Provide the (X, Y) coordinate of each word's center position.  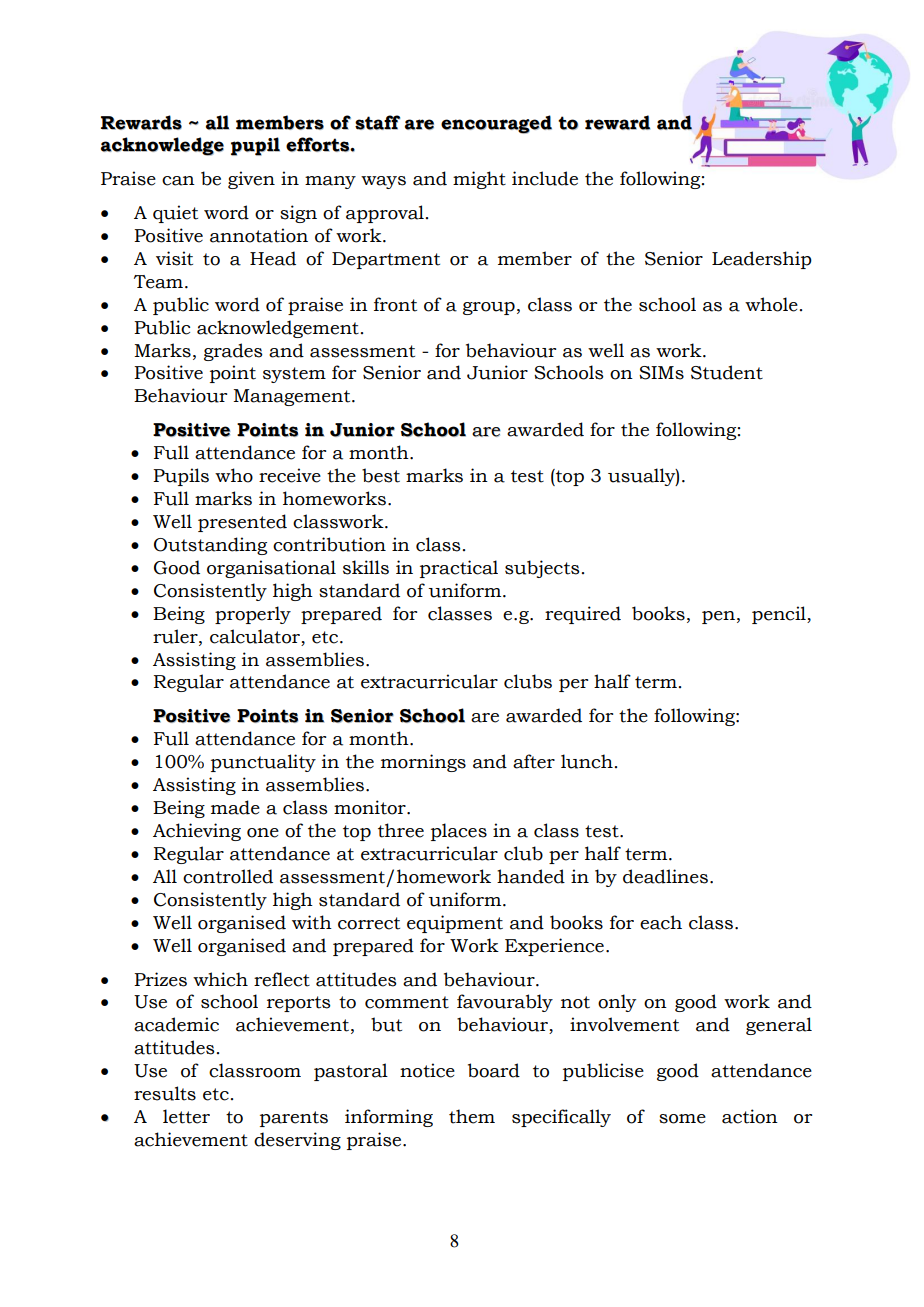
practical (459, 569)
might (479, 180)
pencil (780, 615)
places (459, 832)
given (251, 180)
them (472, 1116)
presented (242, 523)
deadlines (667, 876)
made (235, 807)
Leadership (762, 260)
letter (186, 1116)
